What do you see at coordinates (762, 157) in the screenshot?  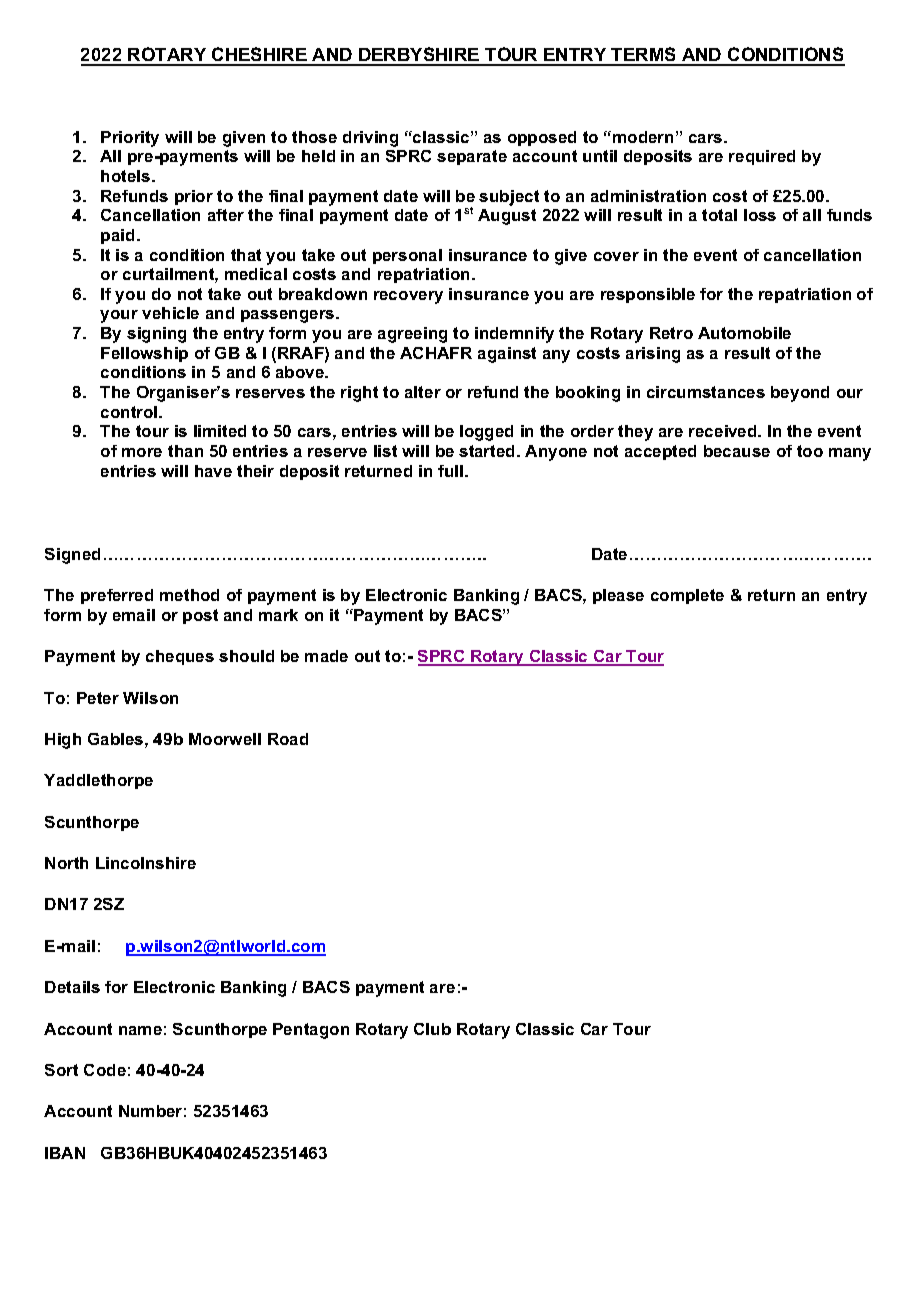 I see `required` at bounding box center [762, 157].
